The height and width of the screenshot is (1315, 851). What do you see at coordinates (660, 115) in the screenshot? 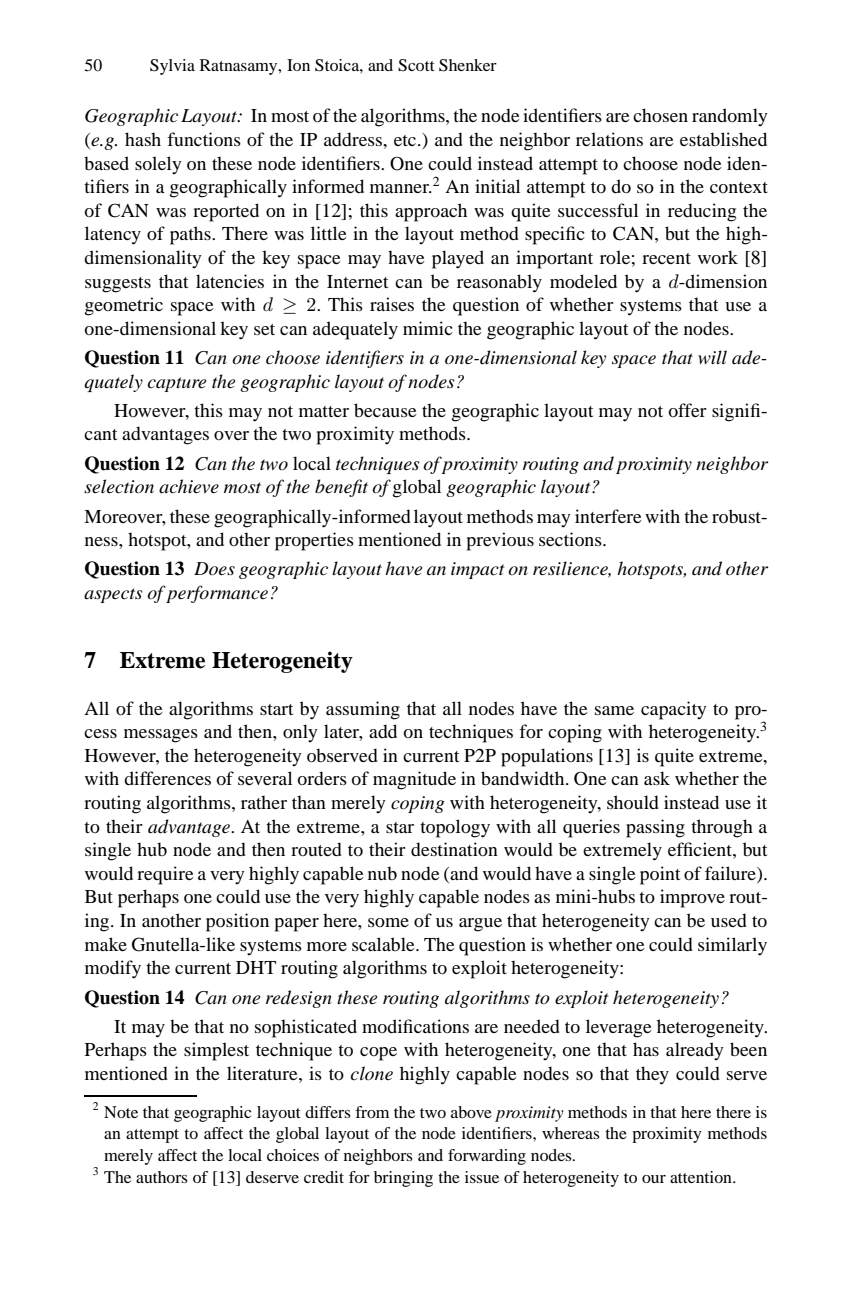
I see `chosen` at bounding box center [660, 115].
